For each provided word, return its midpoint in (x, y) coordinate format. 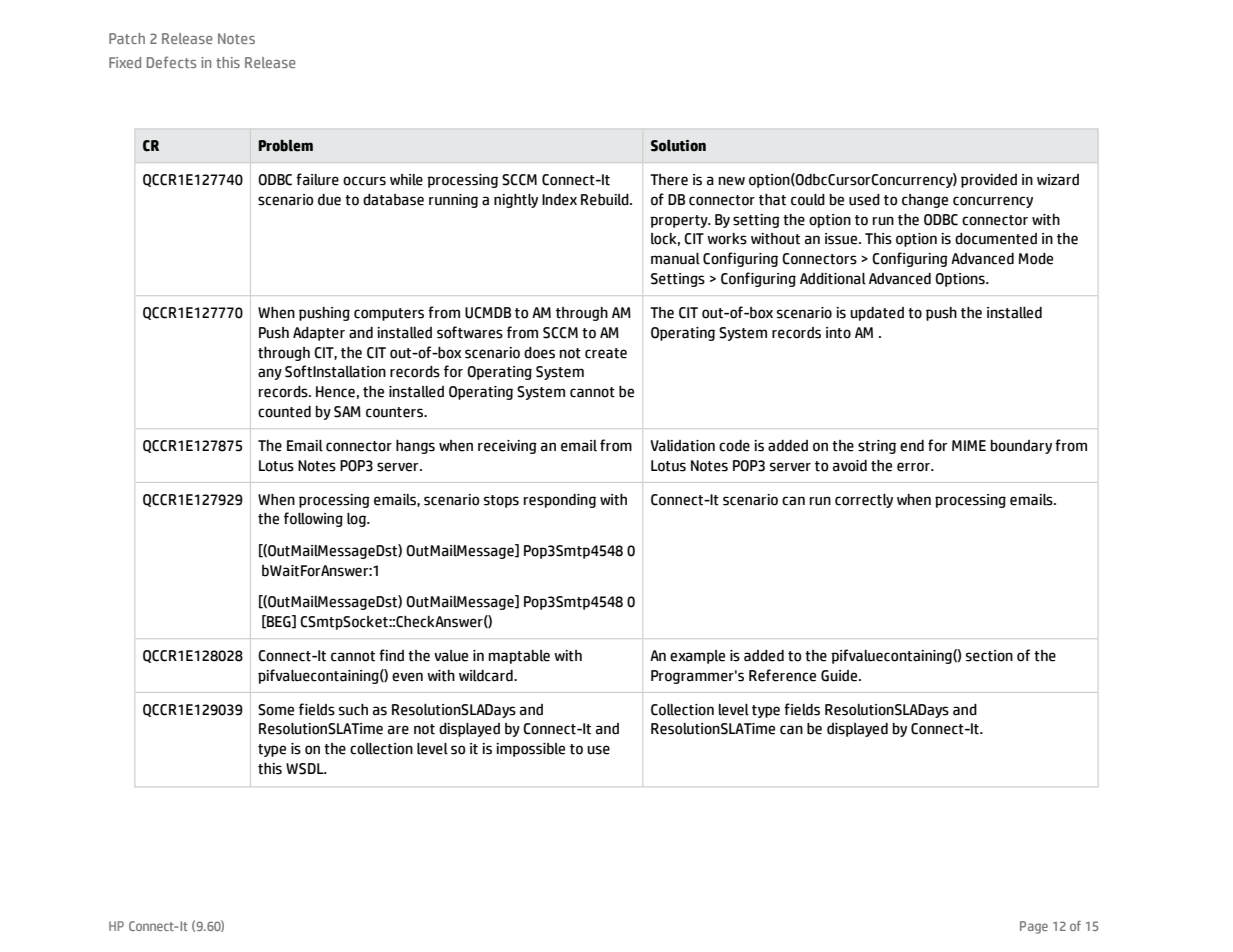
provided (989, 181)
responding (560, 501)
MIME (969, 445)
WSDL (306, 769)
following (313, 519)
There (669, 180)
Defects (171, 62)
